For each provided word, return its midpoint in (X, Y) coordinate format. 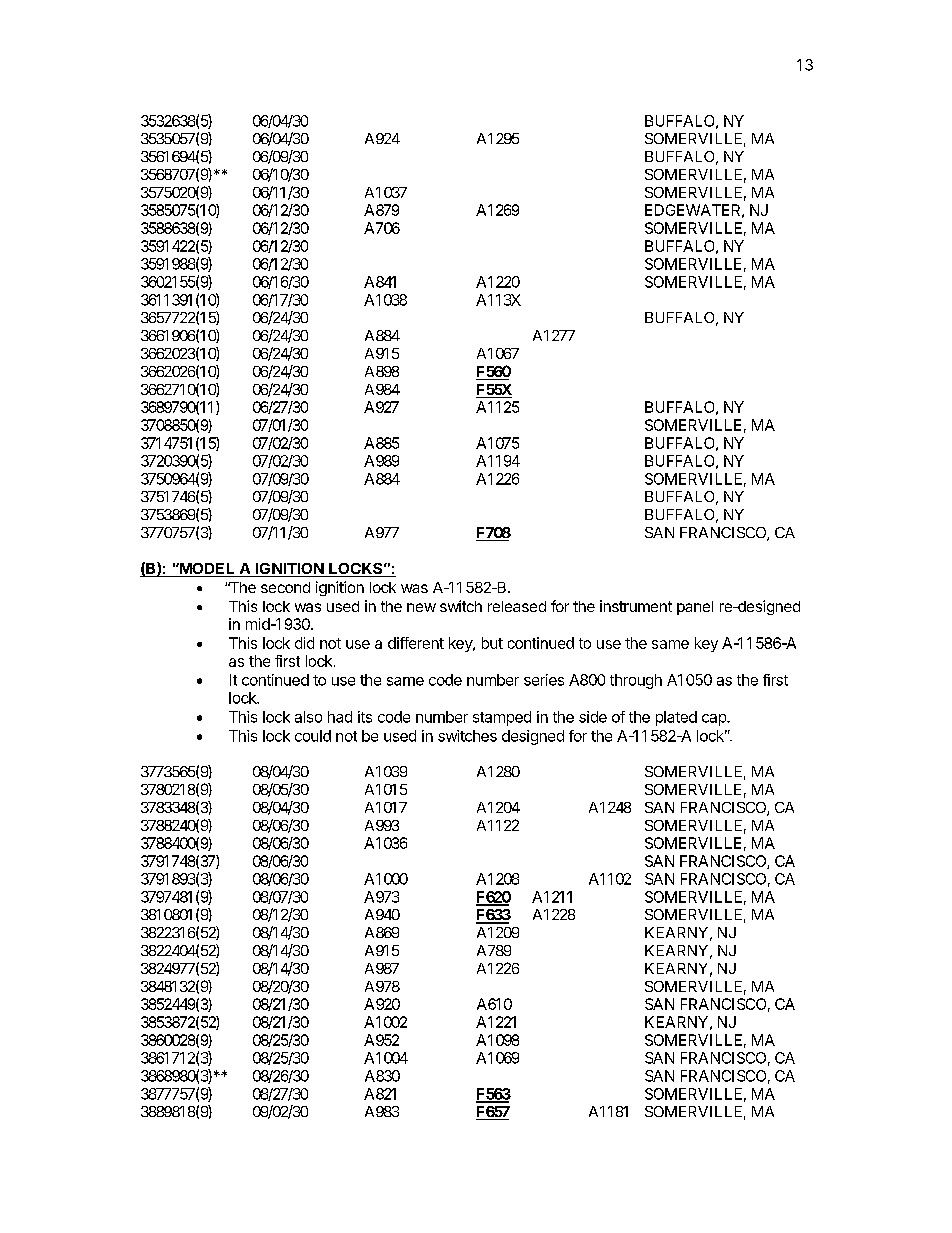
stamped (502, 718)
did (304, 643)
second (285, 587)
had (340, 717)
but (492, 643)
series (544, 680)
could (313, 736)
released (517, 606)
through (636, 681)
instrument (636, 606)
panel (695, 608)
